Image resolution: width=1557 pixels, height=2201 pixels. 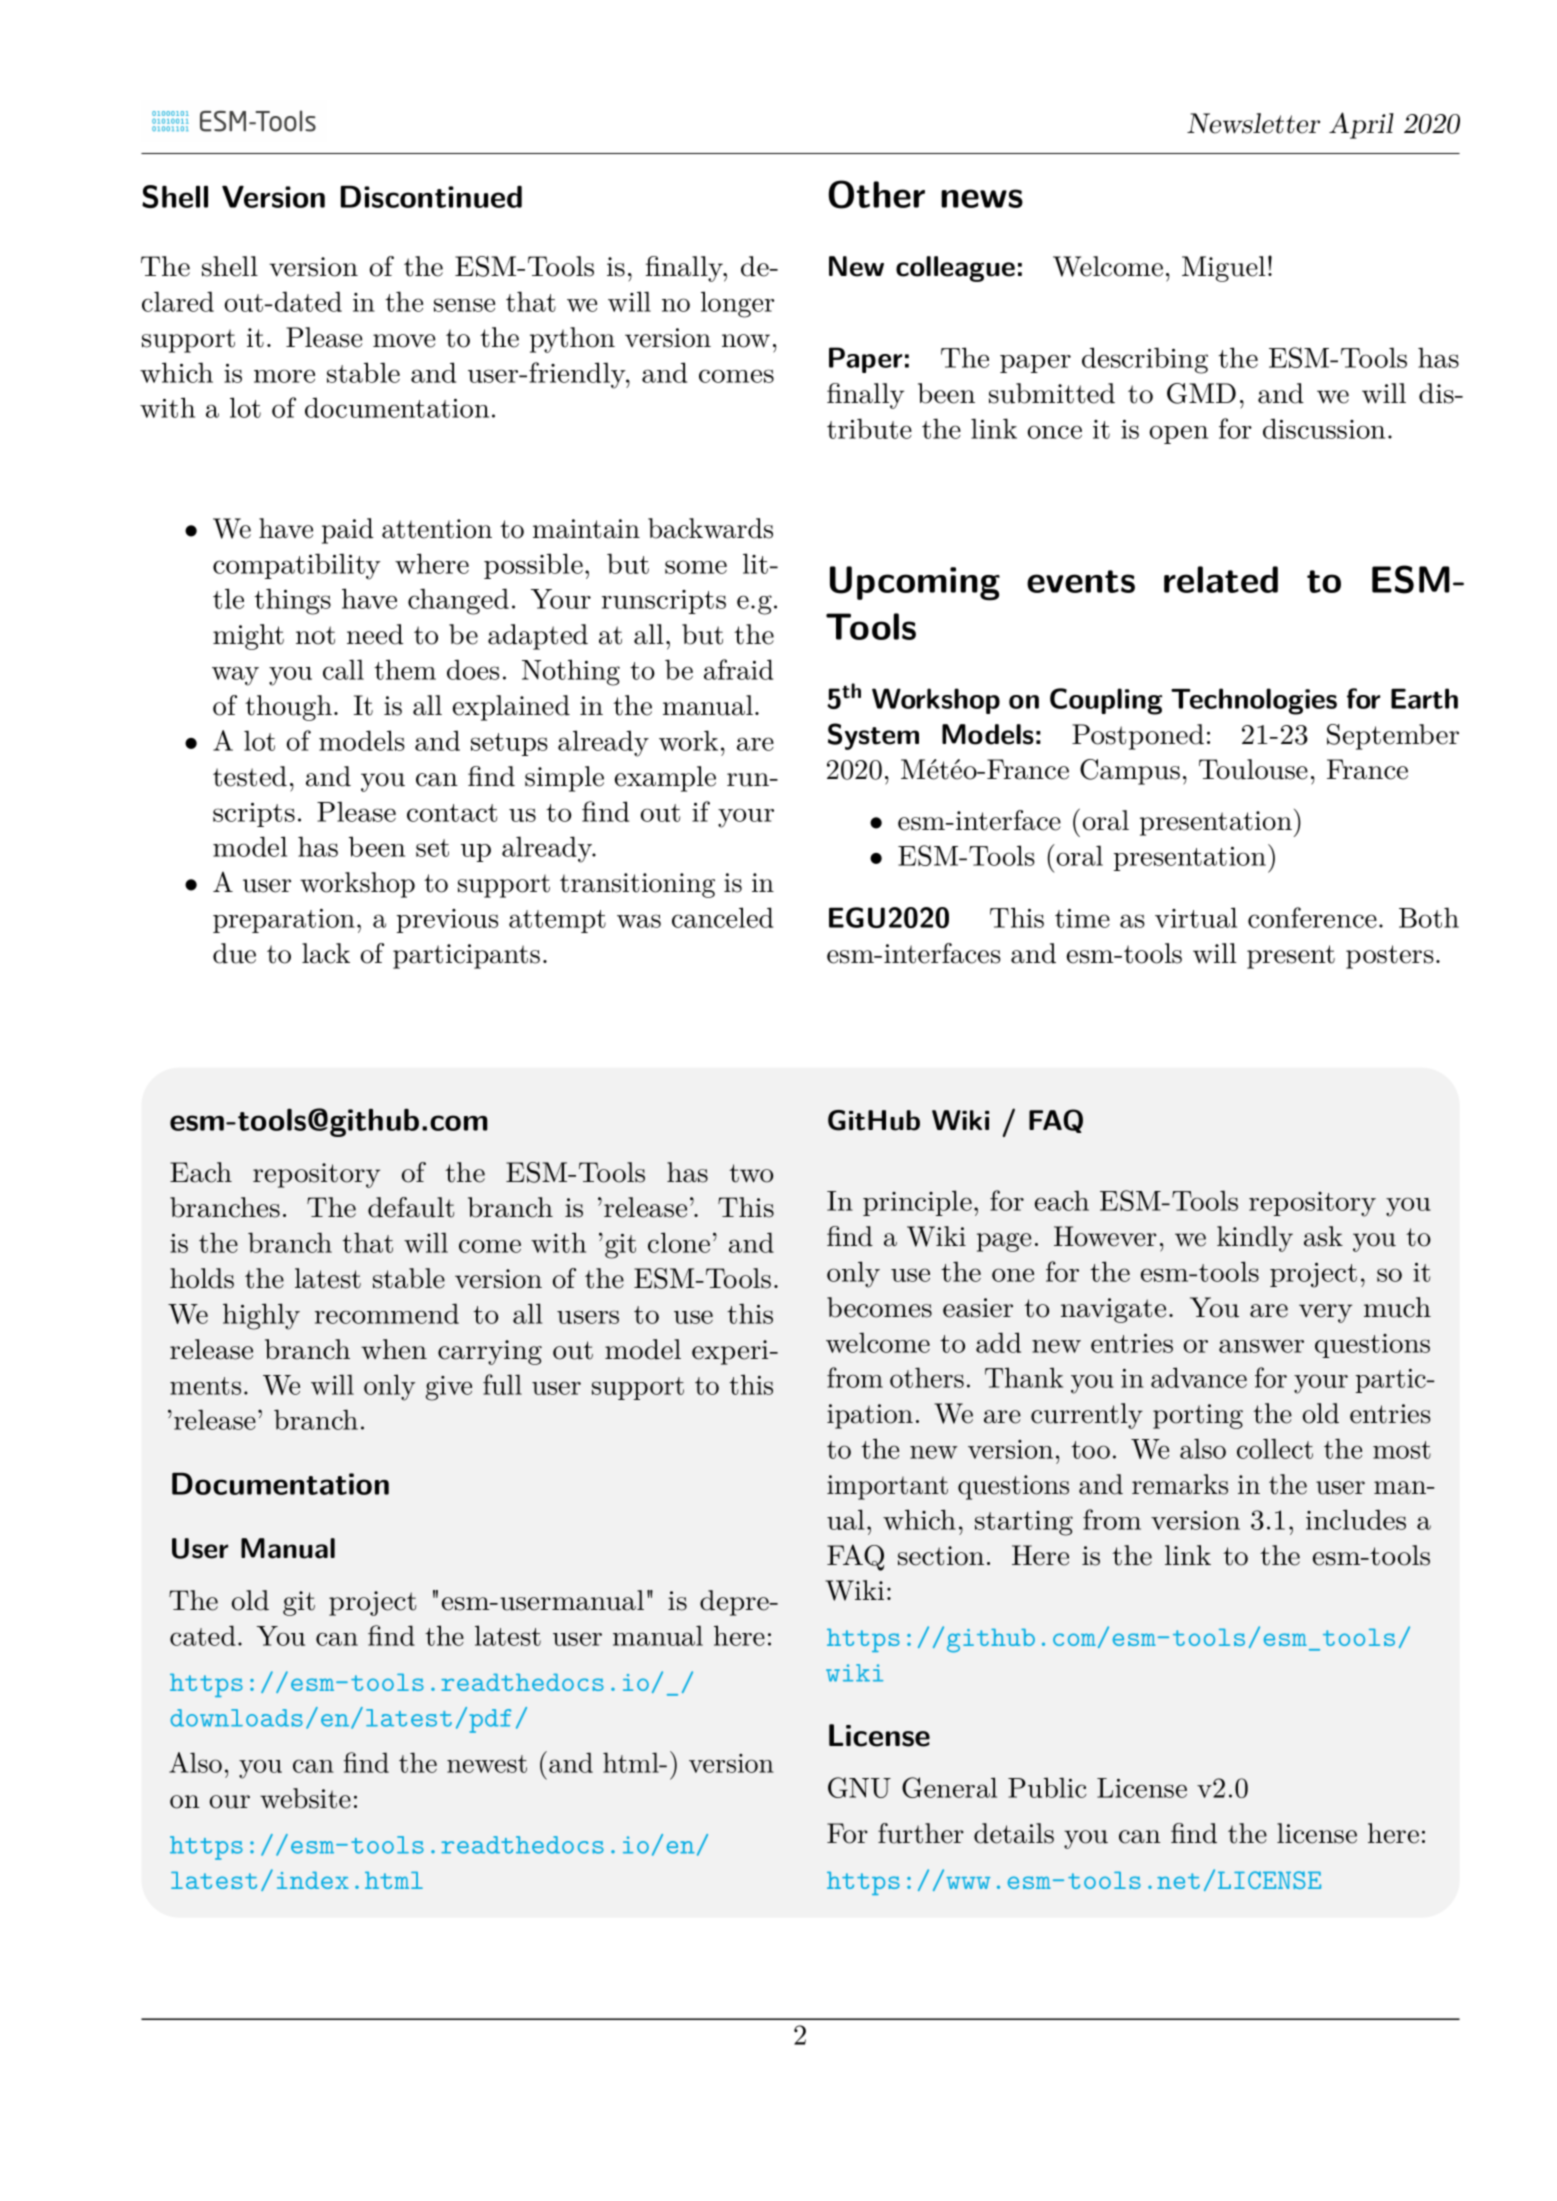 What do you see at coordinates (431, 197) in the screenshot?
I see `Discontinued` at bounding box center [431, 197].
